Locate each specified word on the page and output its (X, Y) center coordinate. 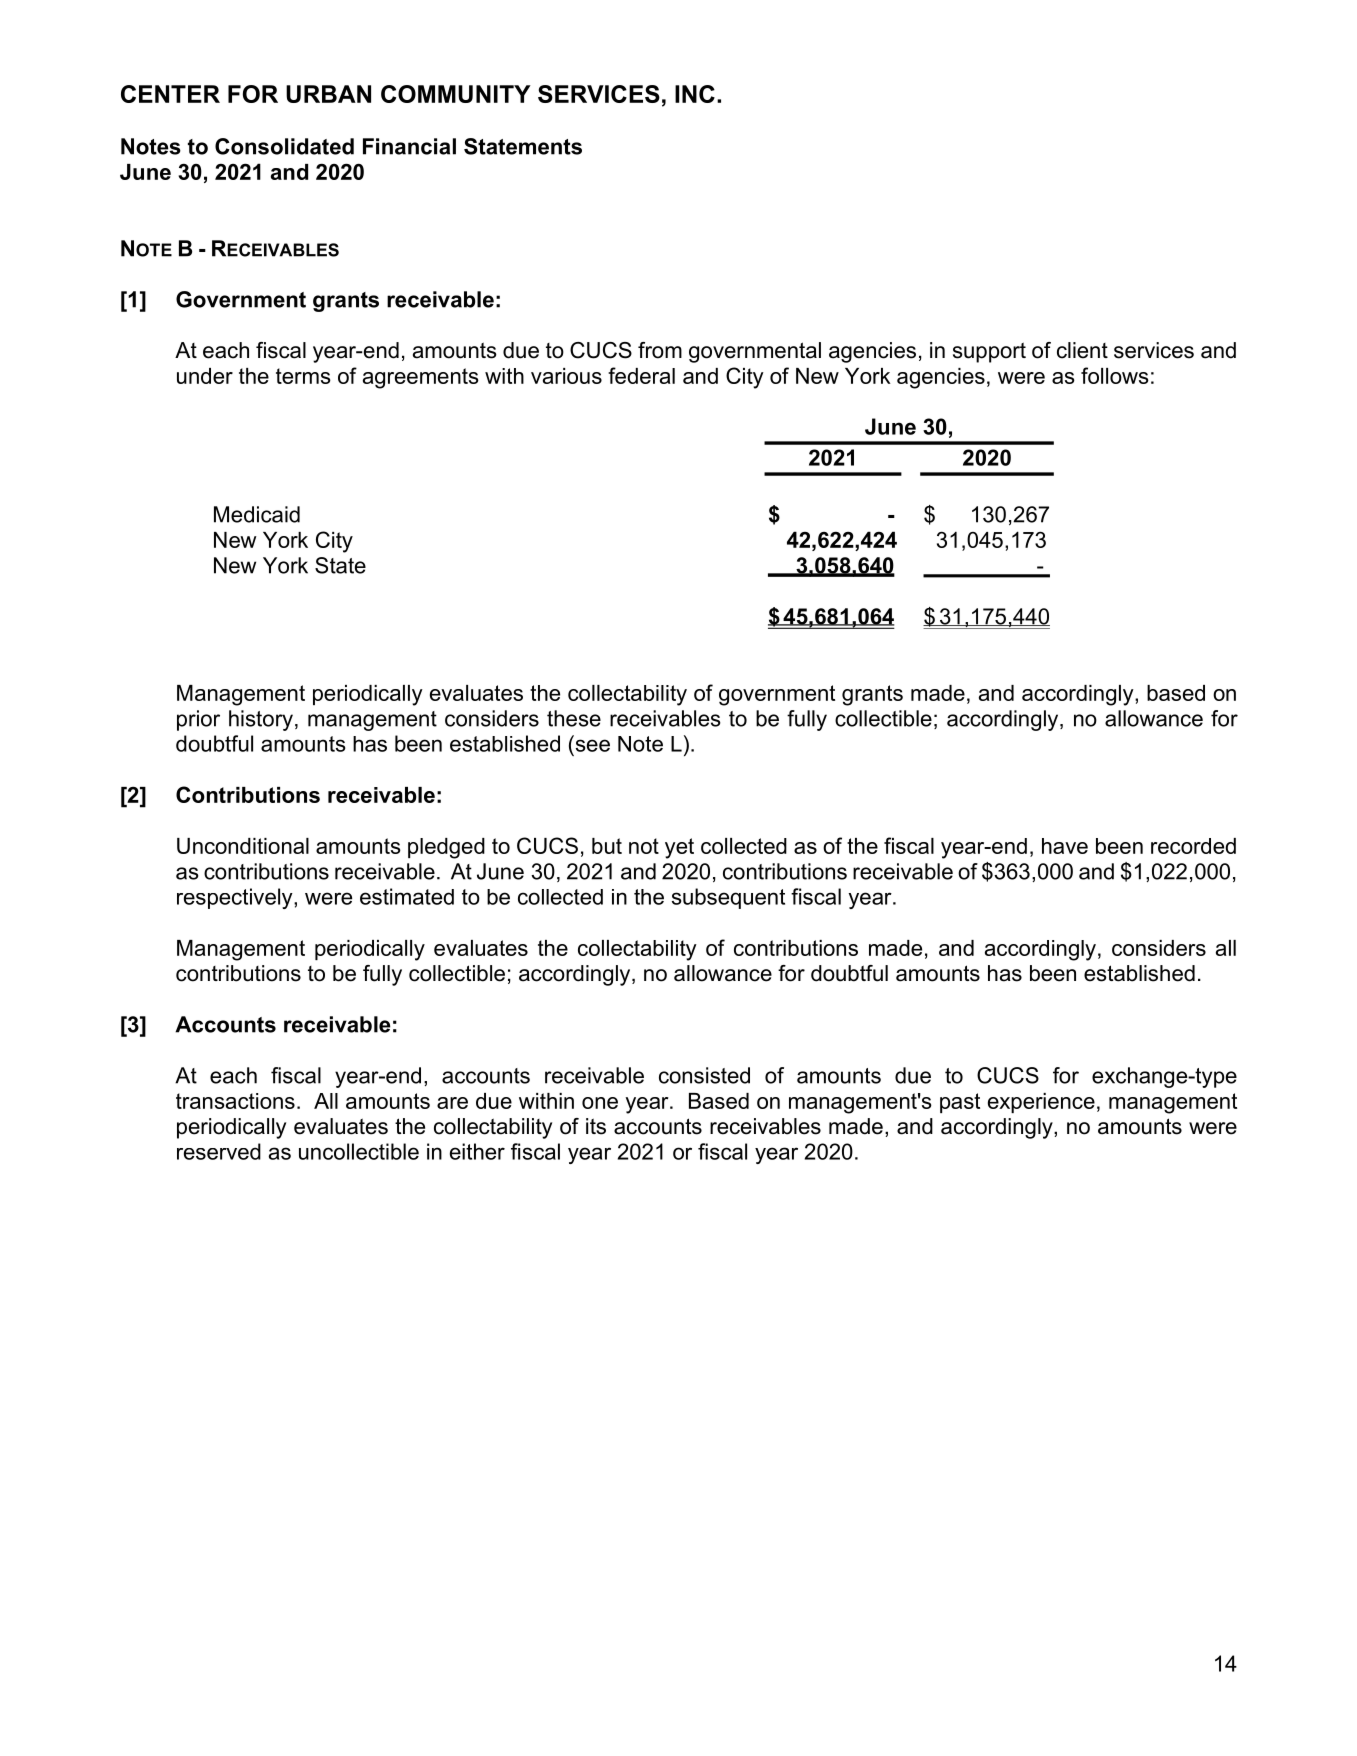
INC (695, 94)
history (261, 720)
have (1065, 846)
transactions (235, 1101)
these (574, 718)
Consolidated (284, 146)
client (1082, 350)
